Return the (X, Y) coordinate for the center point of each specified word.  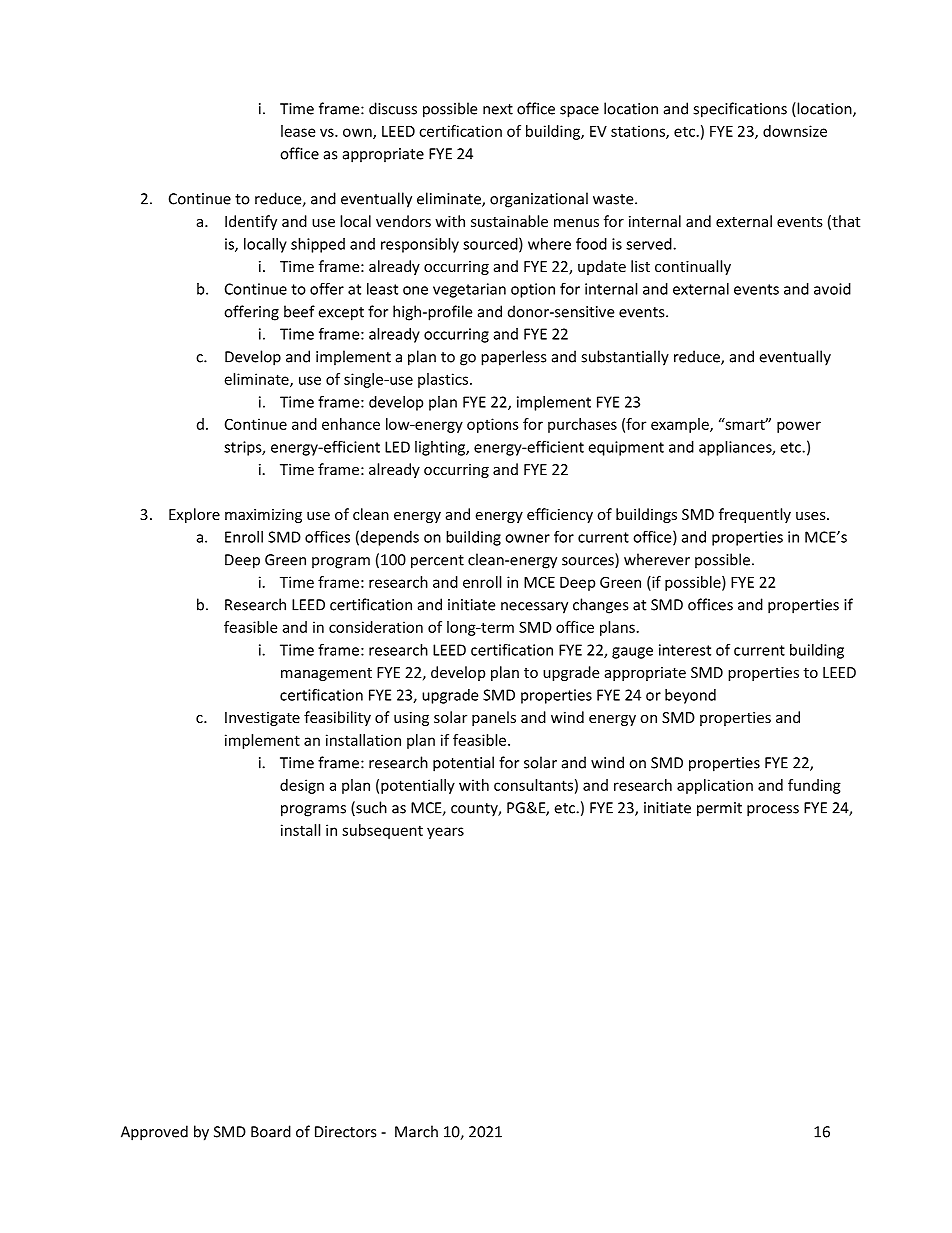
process (773, 811)
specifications (740, 110)
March (416, 1131)
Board (271, 1131)
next (498, 109)
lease (298, 131)
